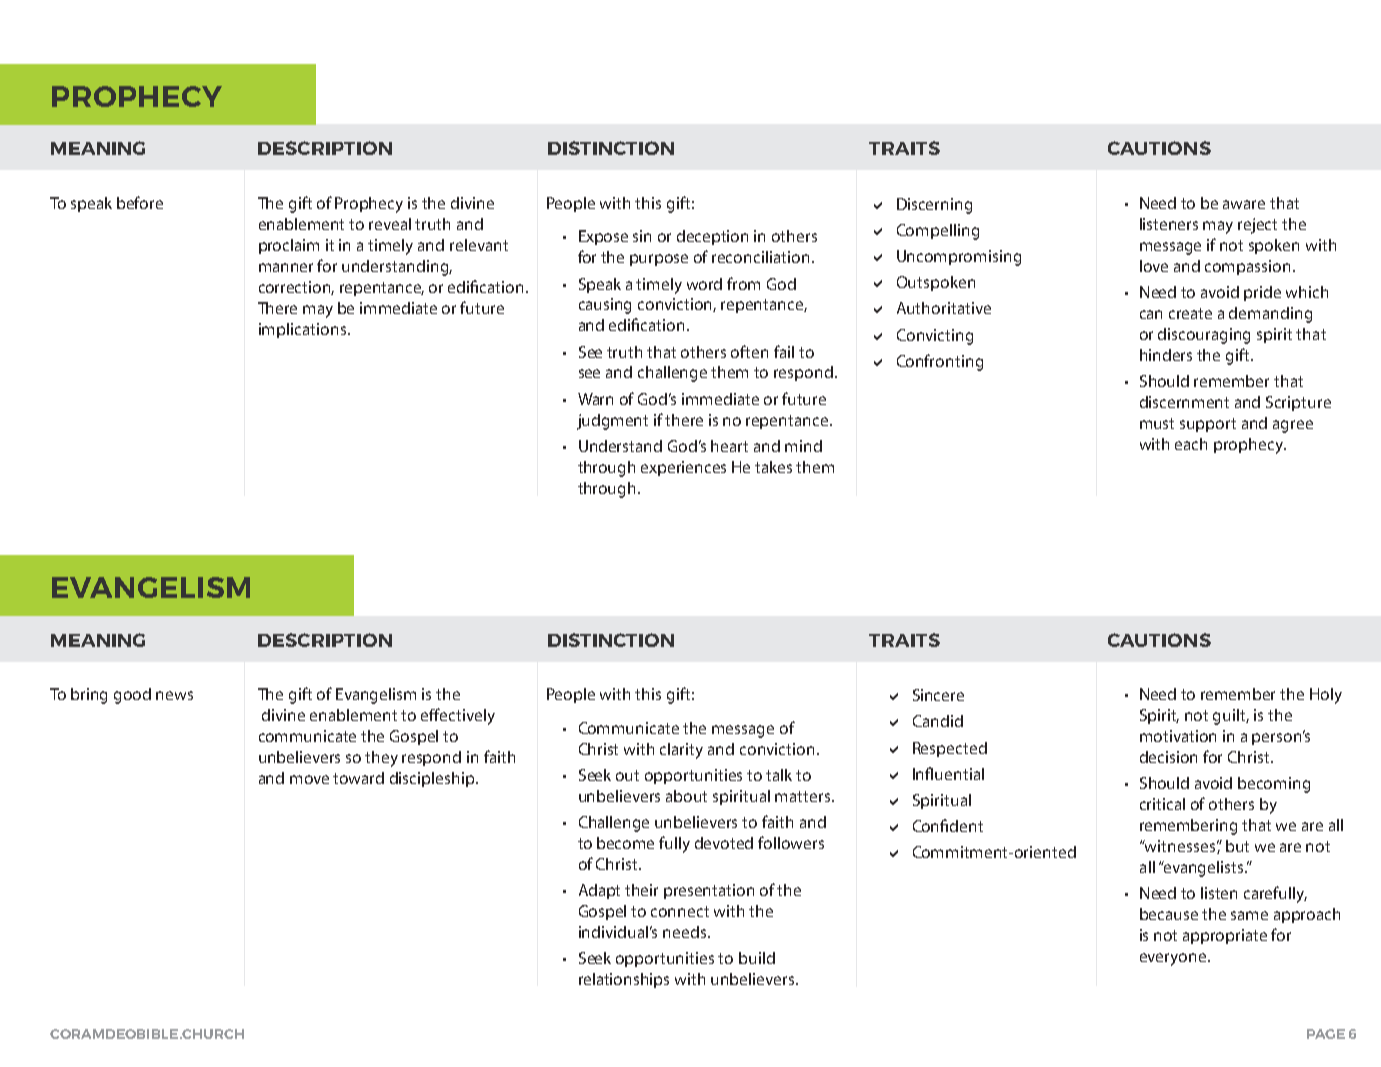  Describe the element at coordinates (712, 237) in the screenshot. I see `deception` at that location.
